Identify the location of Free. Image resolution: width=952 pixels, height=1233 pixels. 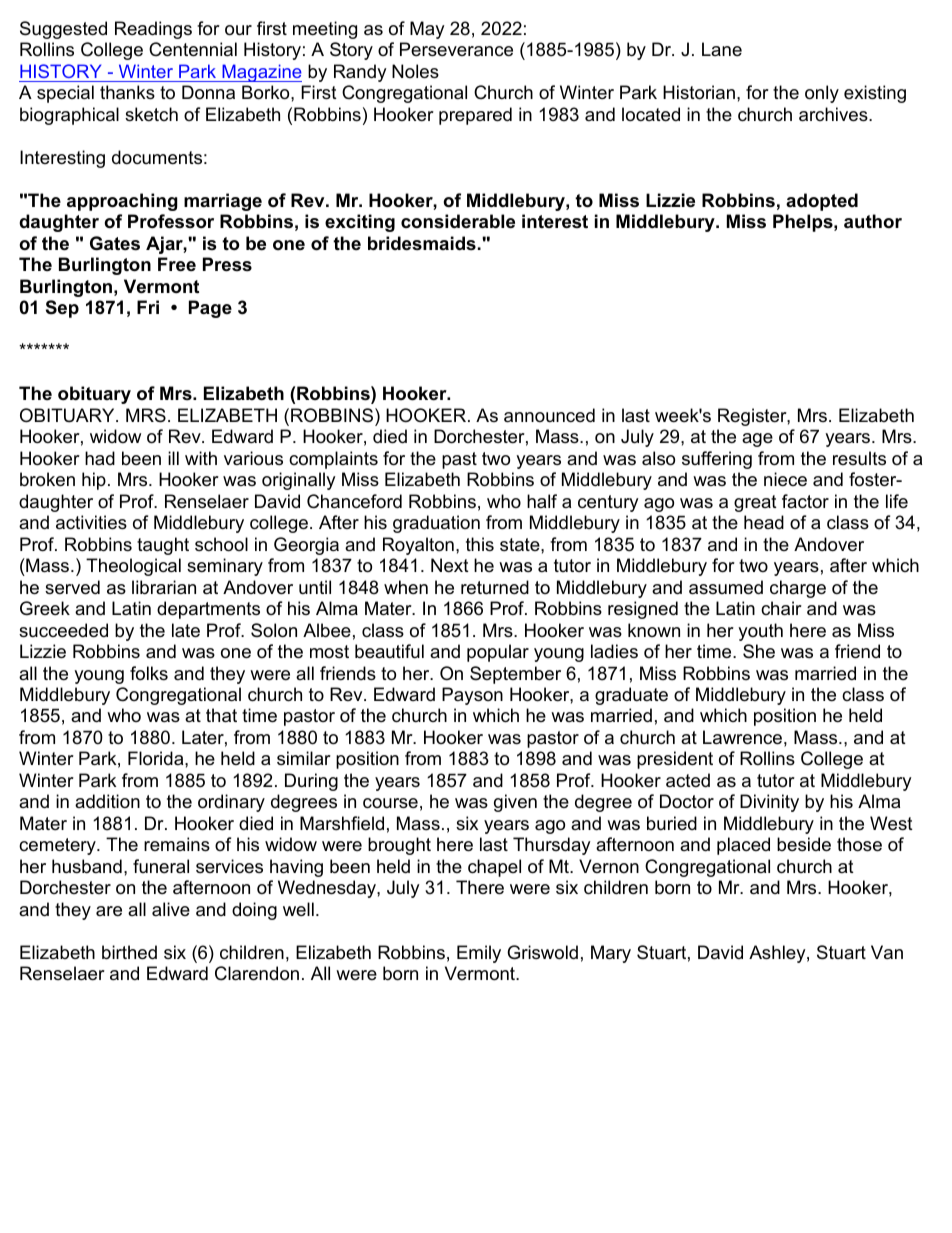
(177, 264).
